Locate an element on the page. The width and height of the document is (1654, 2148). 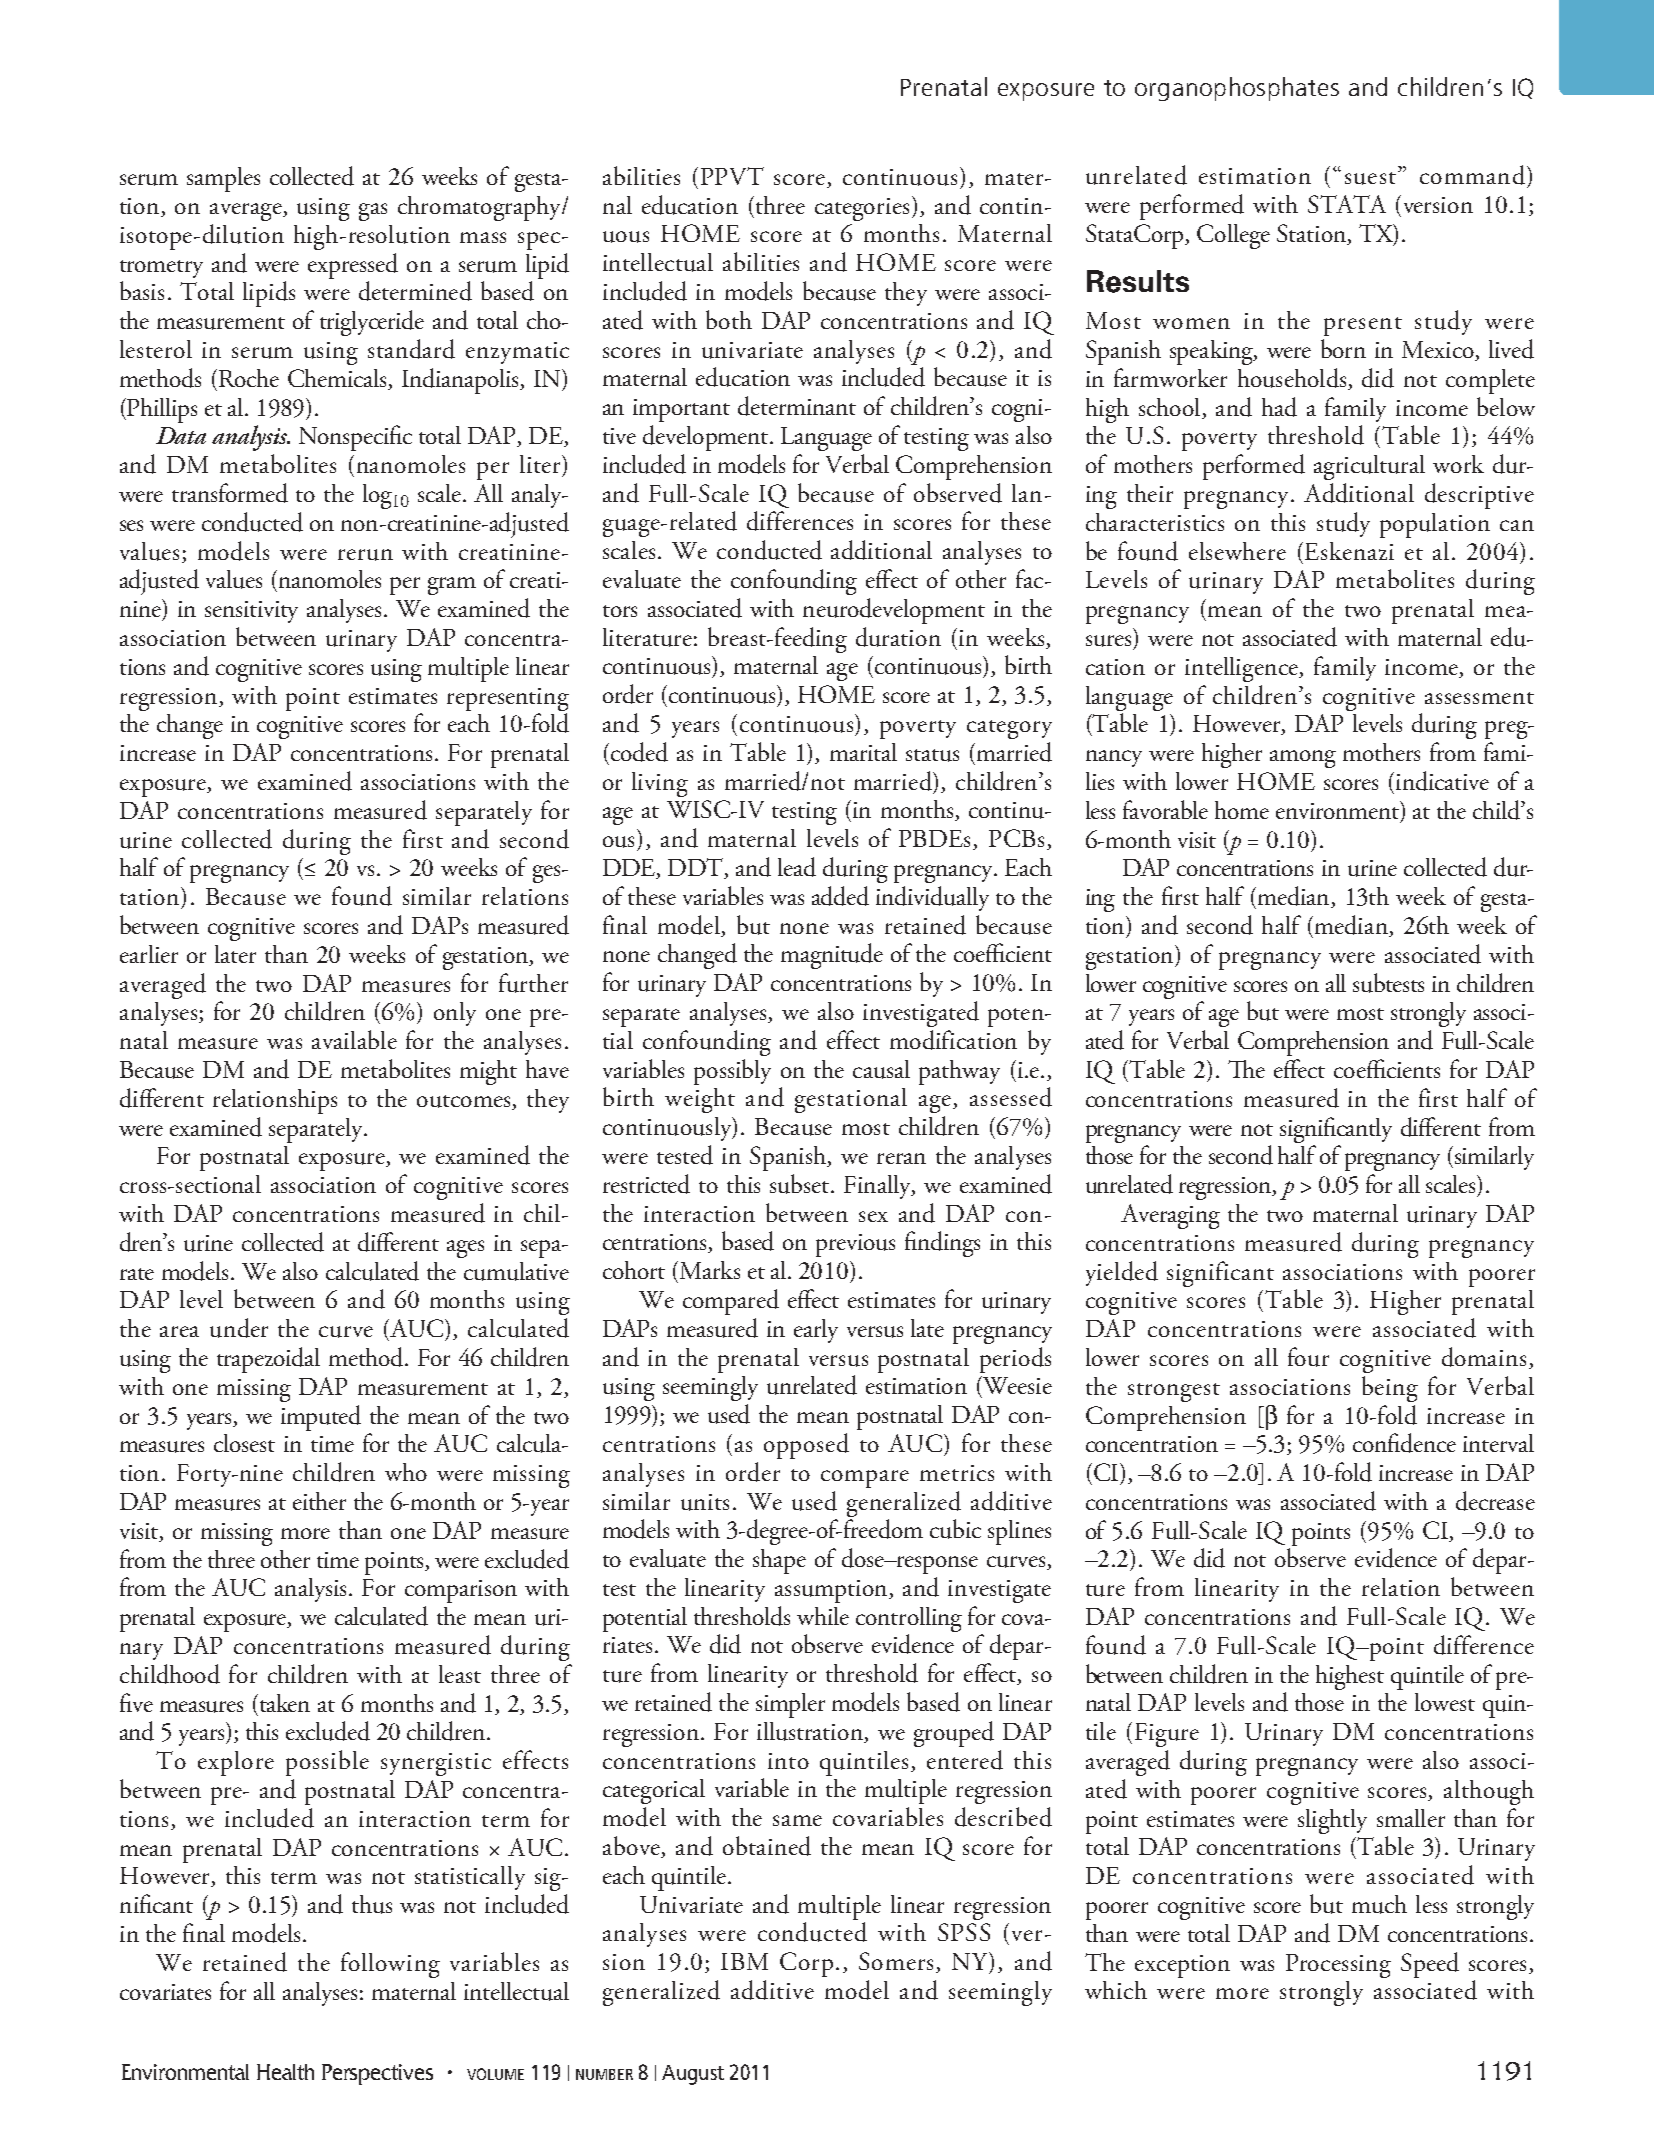
samples is located at coordinates (223, 179).
